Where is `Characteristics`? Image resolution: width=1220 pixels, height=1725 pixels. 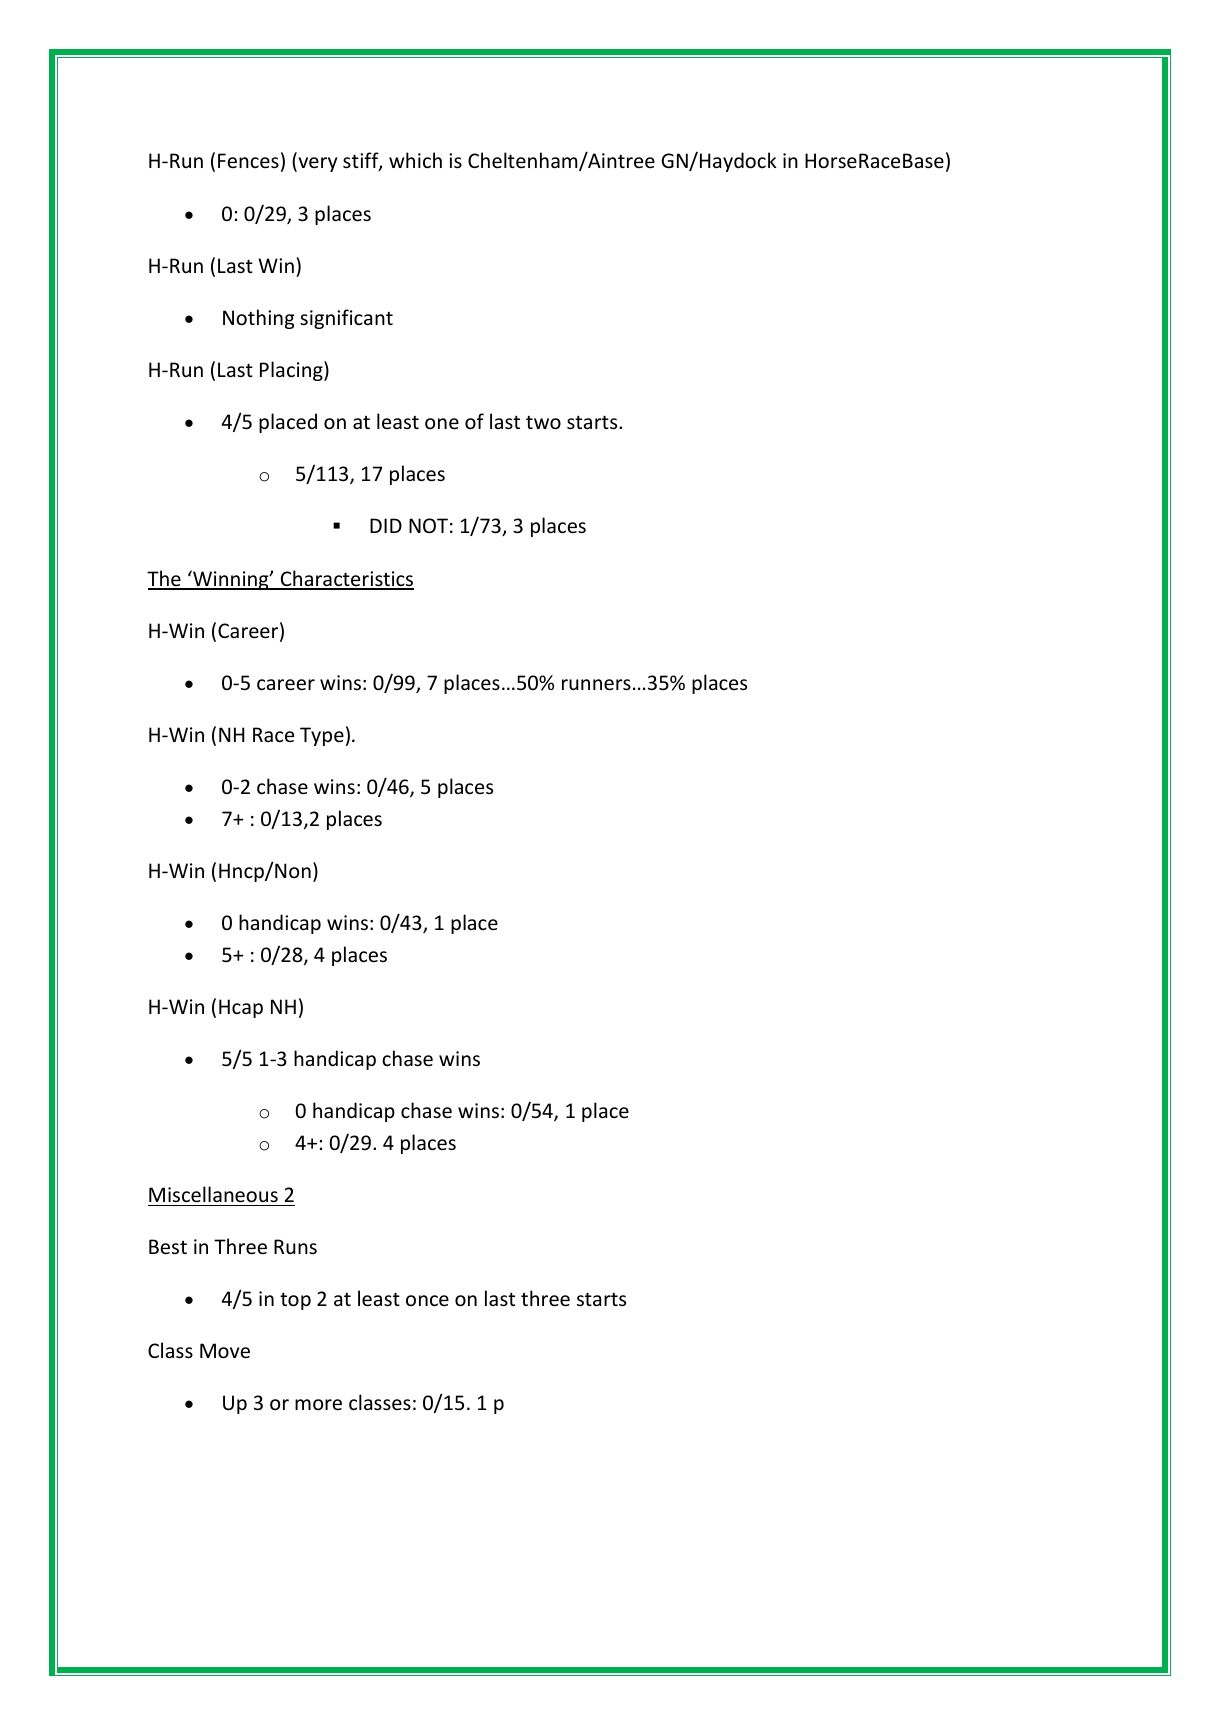
Characteristics is located at coordinates (346, 579).
